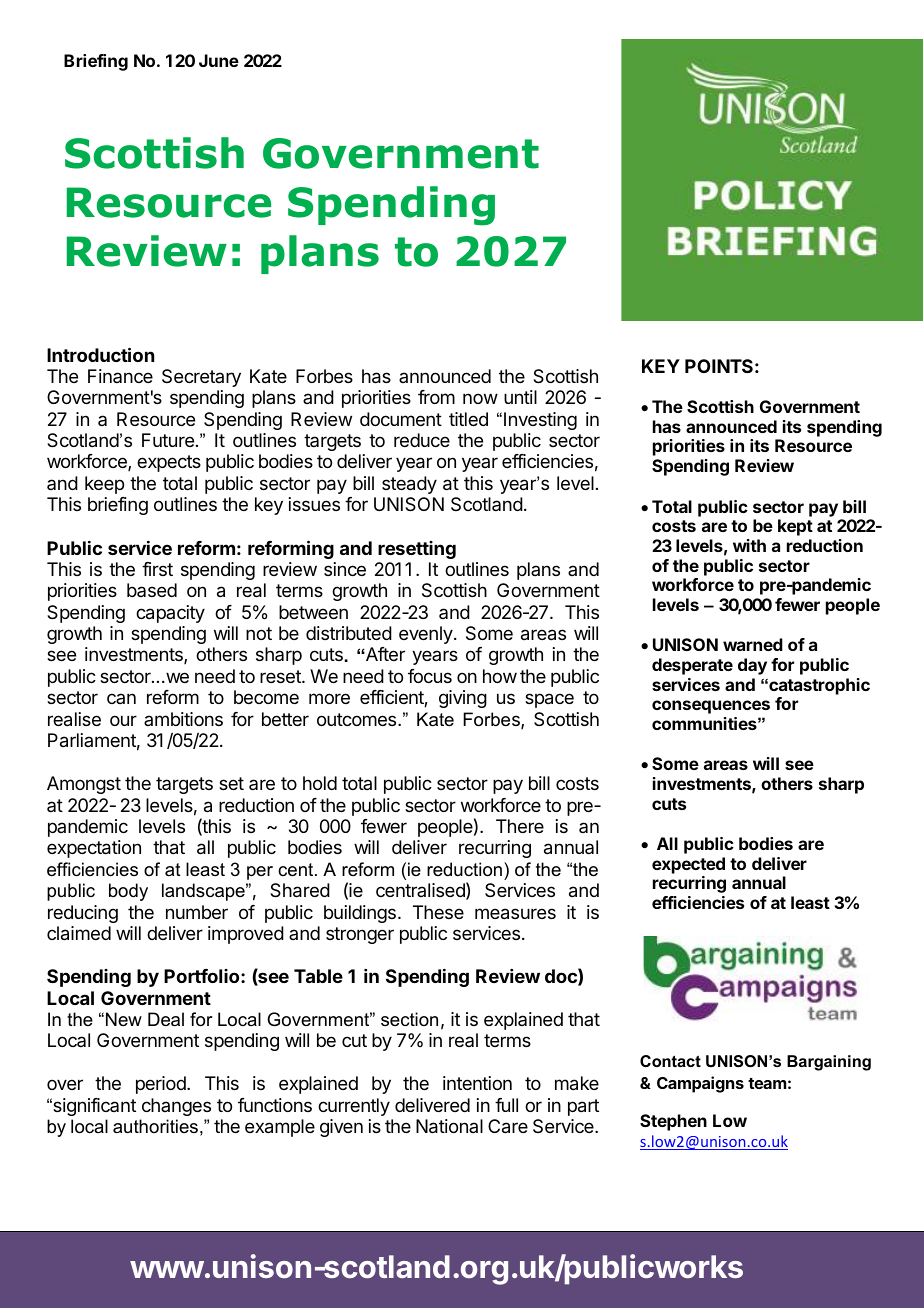 This document has width=924, height=1308. I want to click on June, so click(219, 60).
